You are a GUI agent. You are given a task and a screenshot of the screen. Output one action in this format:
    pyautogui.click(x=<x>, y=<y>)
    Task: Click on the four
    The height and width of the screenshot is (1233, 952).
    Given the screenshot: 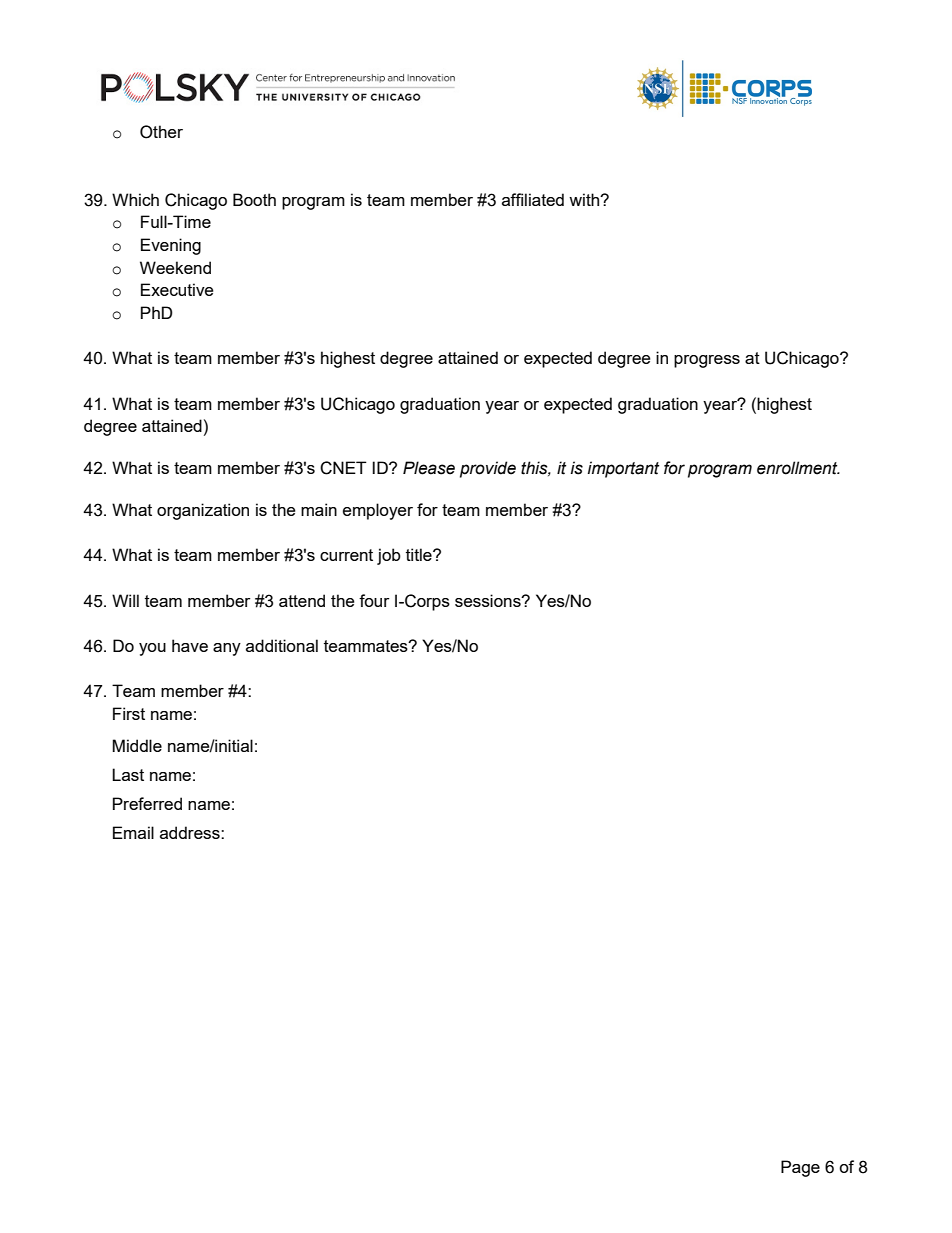 What is the action you would take?
    pyautogui.click(x=374, y=600)
